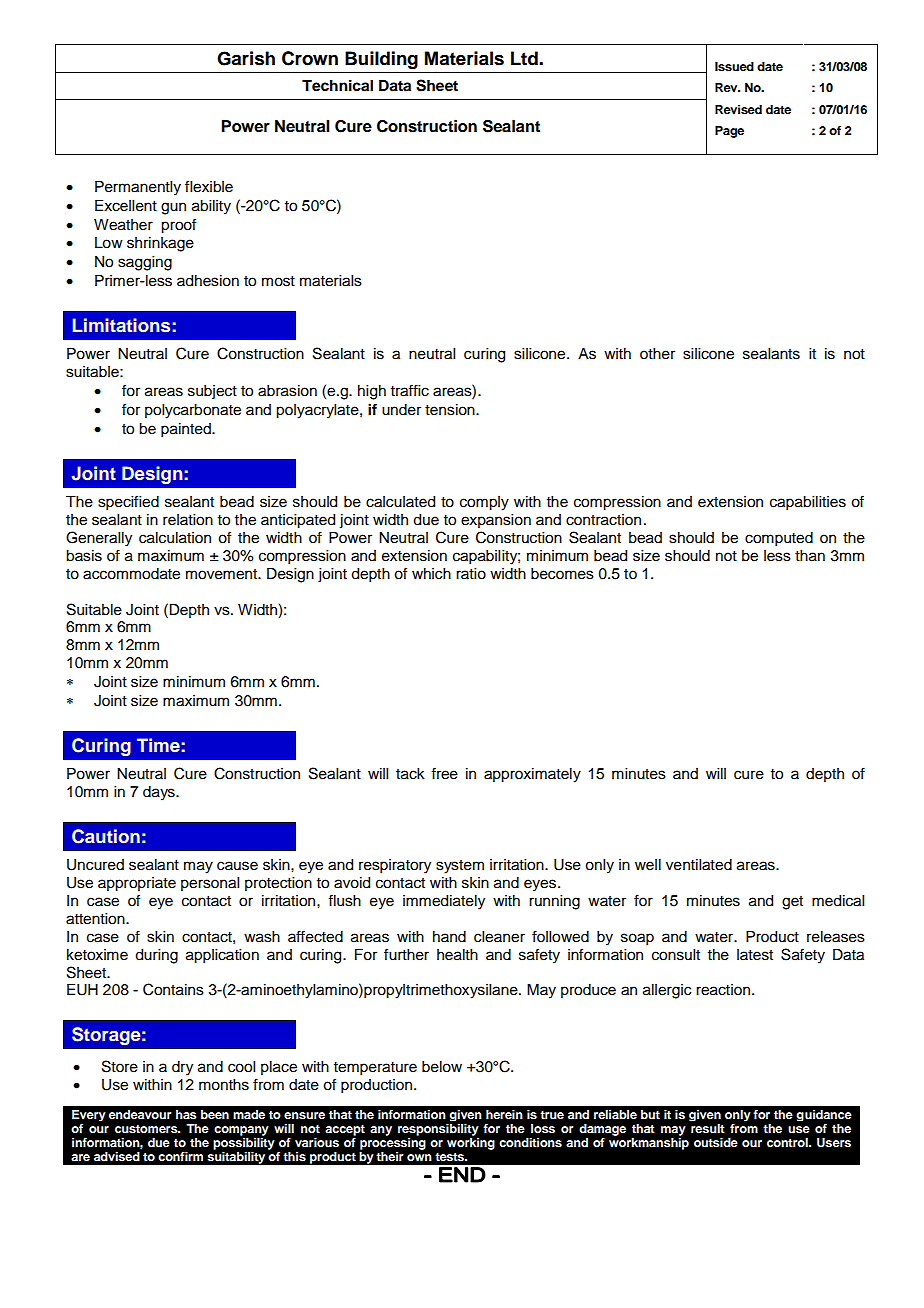  What do you see at coordinates (186, 1114) in the screenshot?
I see `has` at bounding box center [186, 1114].
